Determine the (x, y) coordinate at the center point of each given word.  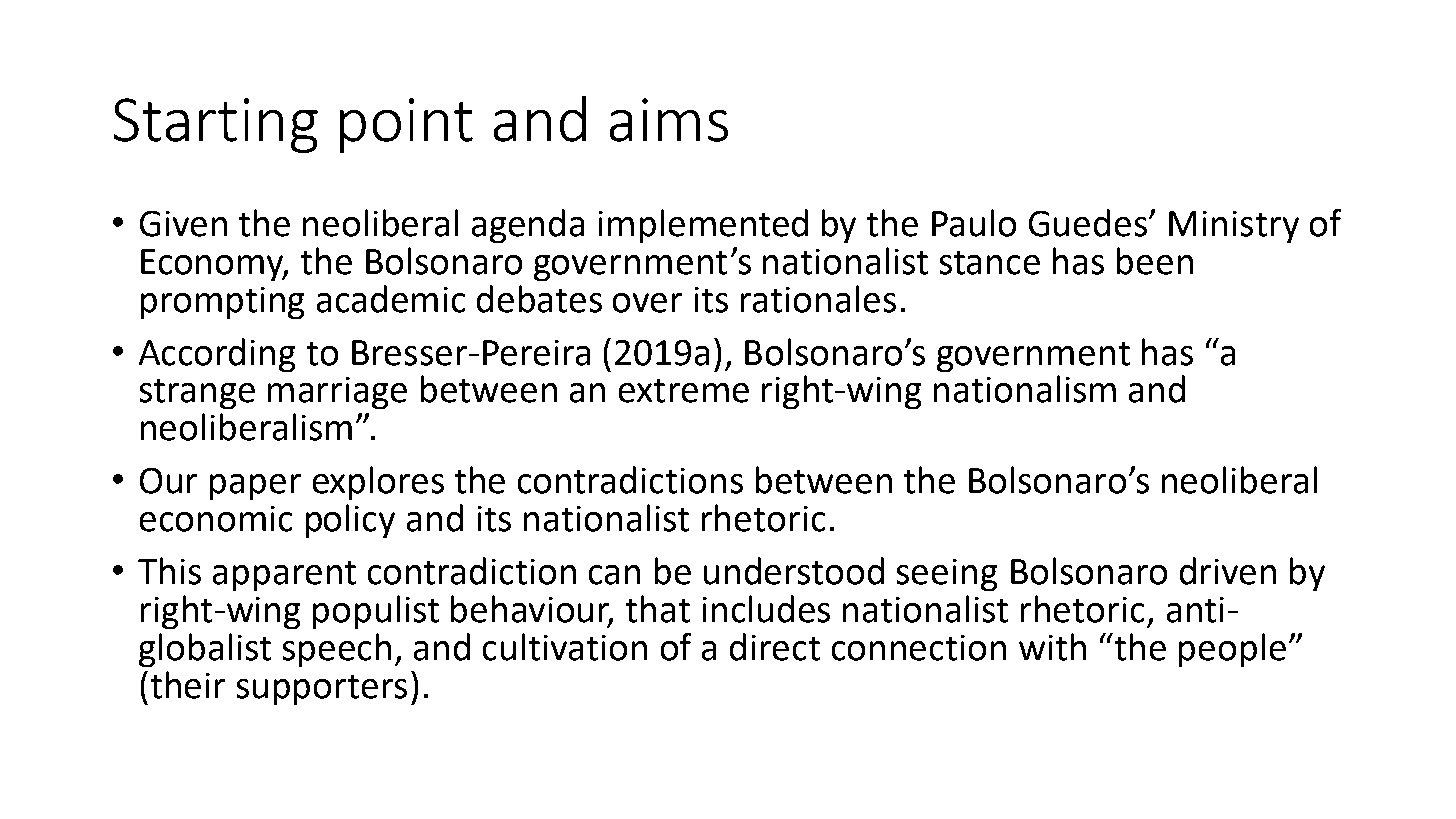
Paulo (974, 223)
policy (350, 521)
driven (1228, 571)
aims (669, 120)
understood (794, 571)
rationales (818, 299)
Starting (216, 125)
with (1052, 647)
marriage (337, 393)
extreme (684, 391)
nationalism (1025, 389)
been (1155, 261)
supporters (322, 690)
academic (391, 299)
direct (775, 647)
